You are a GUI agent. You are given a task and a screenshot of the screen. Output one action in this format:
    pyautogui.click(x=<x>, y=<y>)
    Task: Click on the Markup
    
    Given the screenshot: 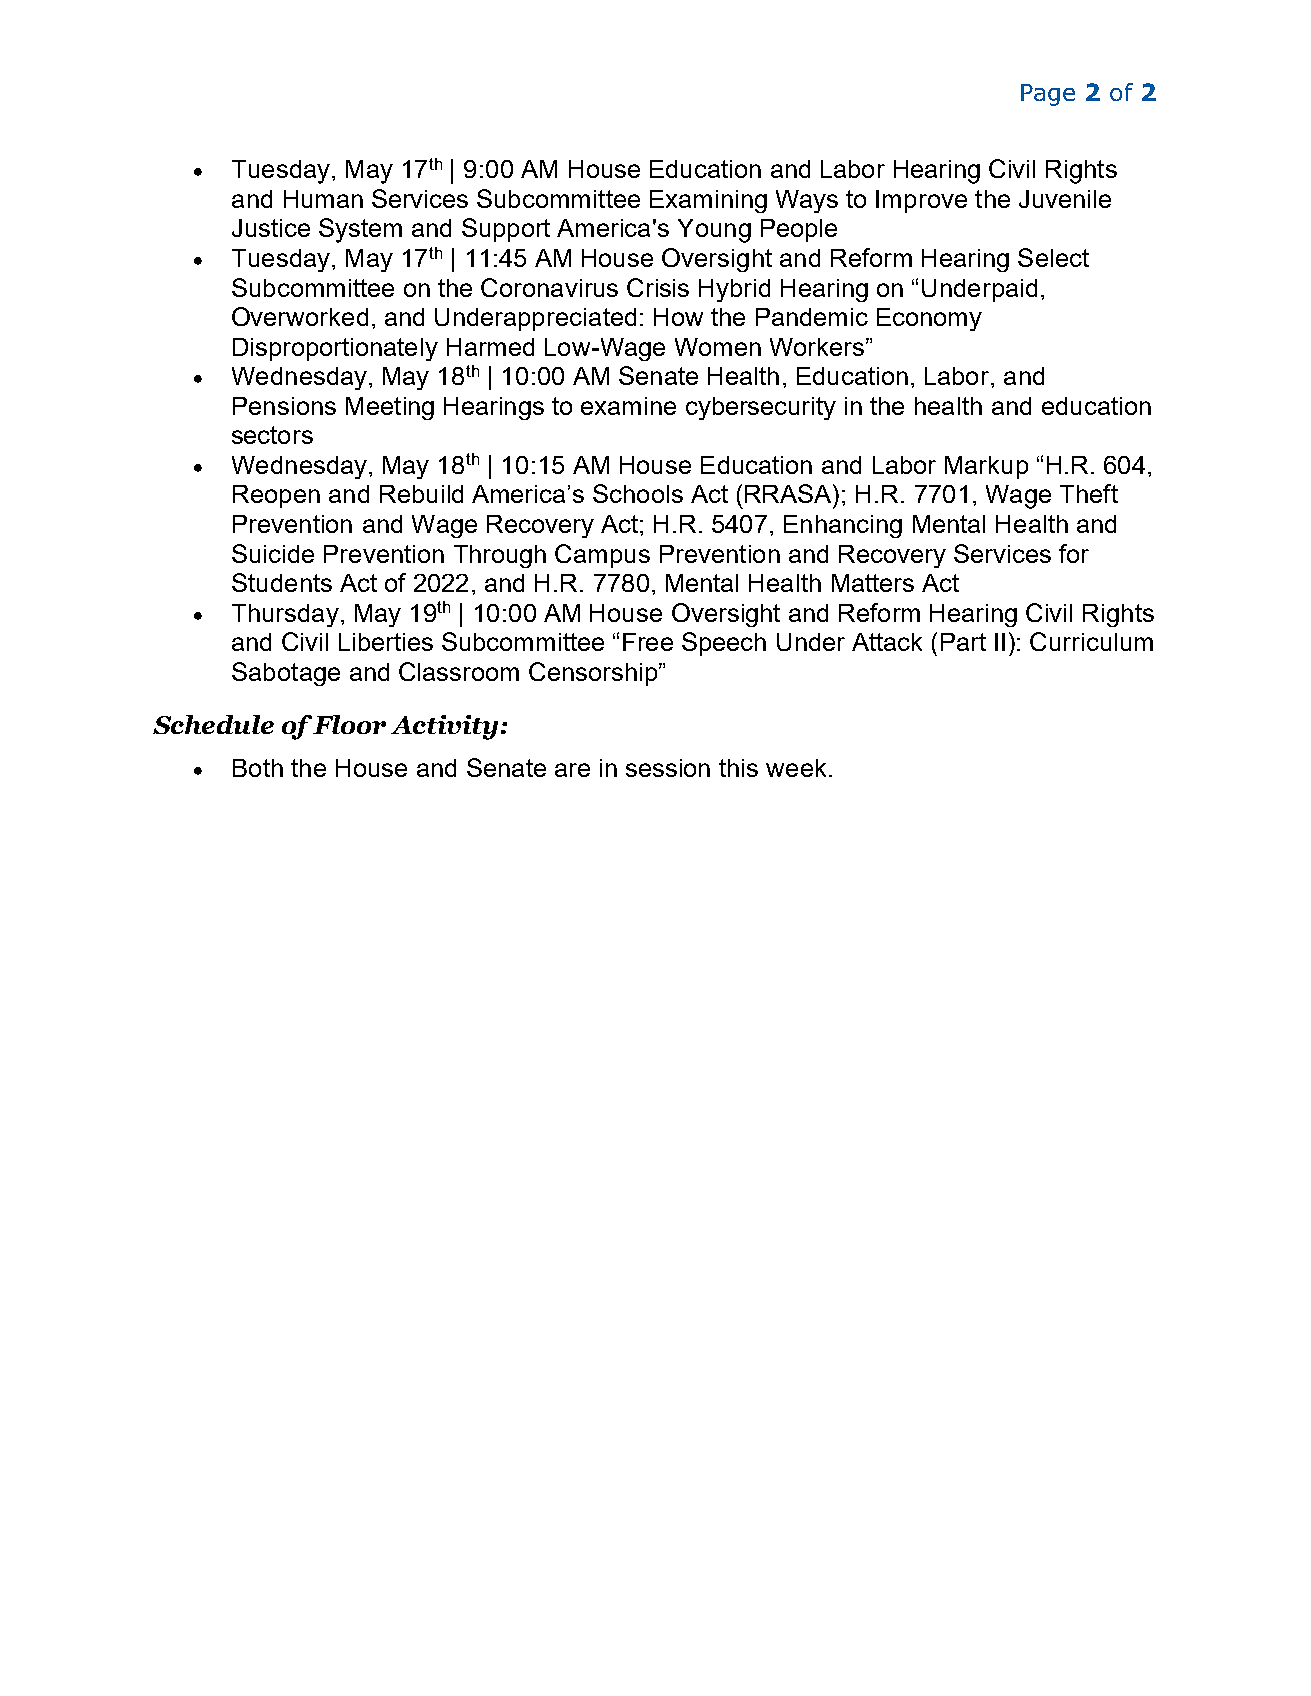 What is the action you would take?
    pyautogui.click(x=986, y=467)
